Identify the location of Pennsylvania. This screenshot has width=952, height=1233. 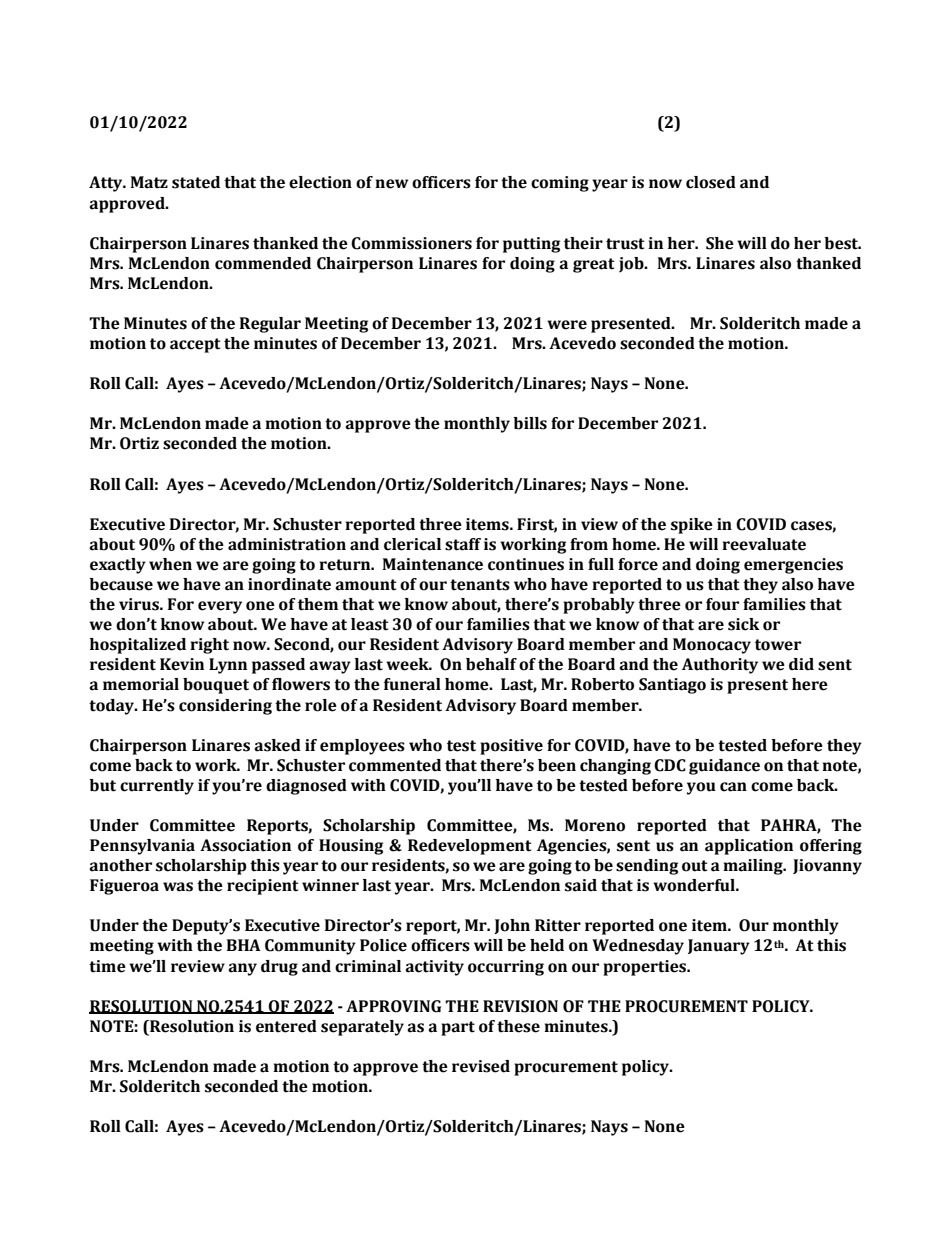
(142, 847).
